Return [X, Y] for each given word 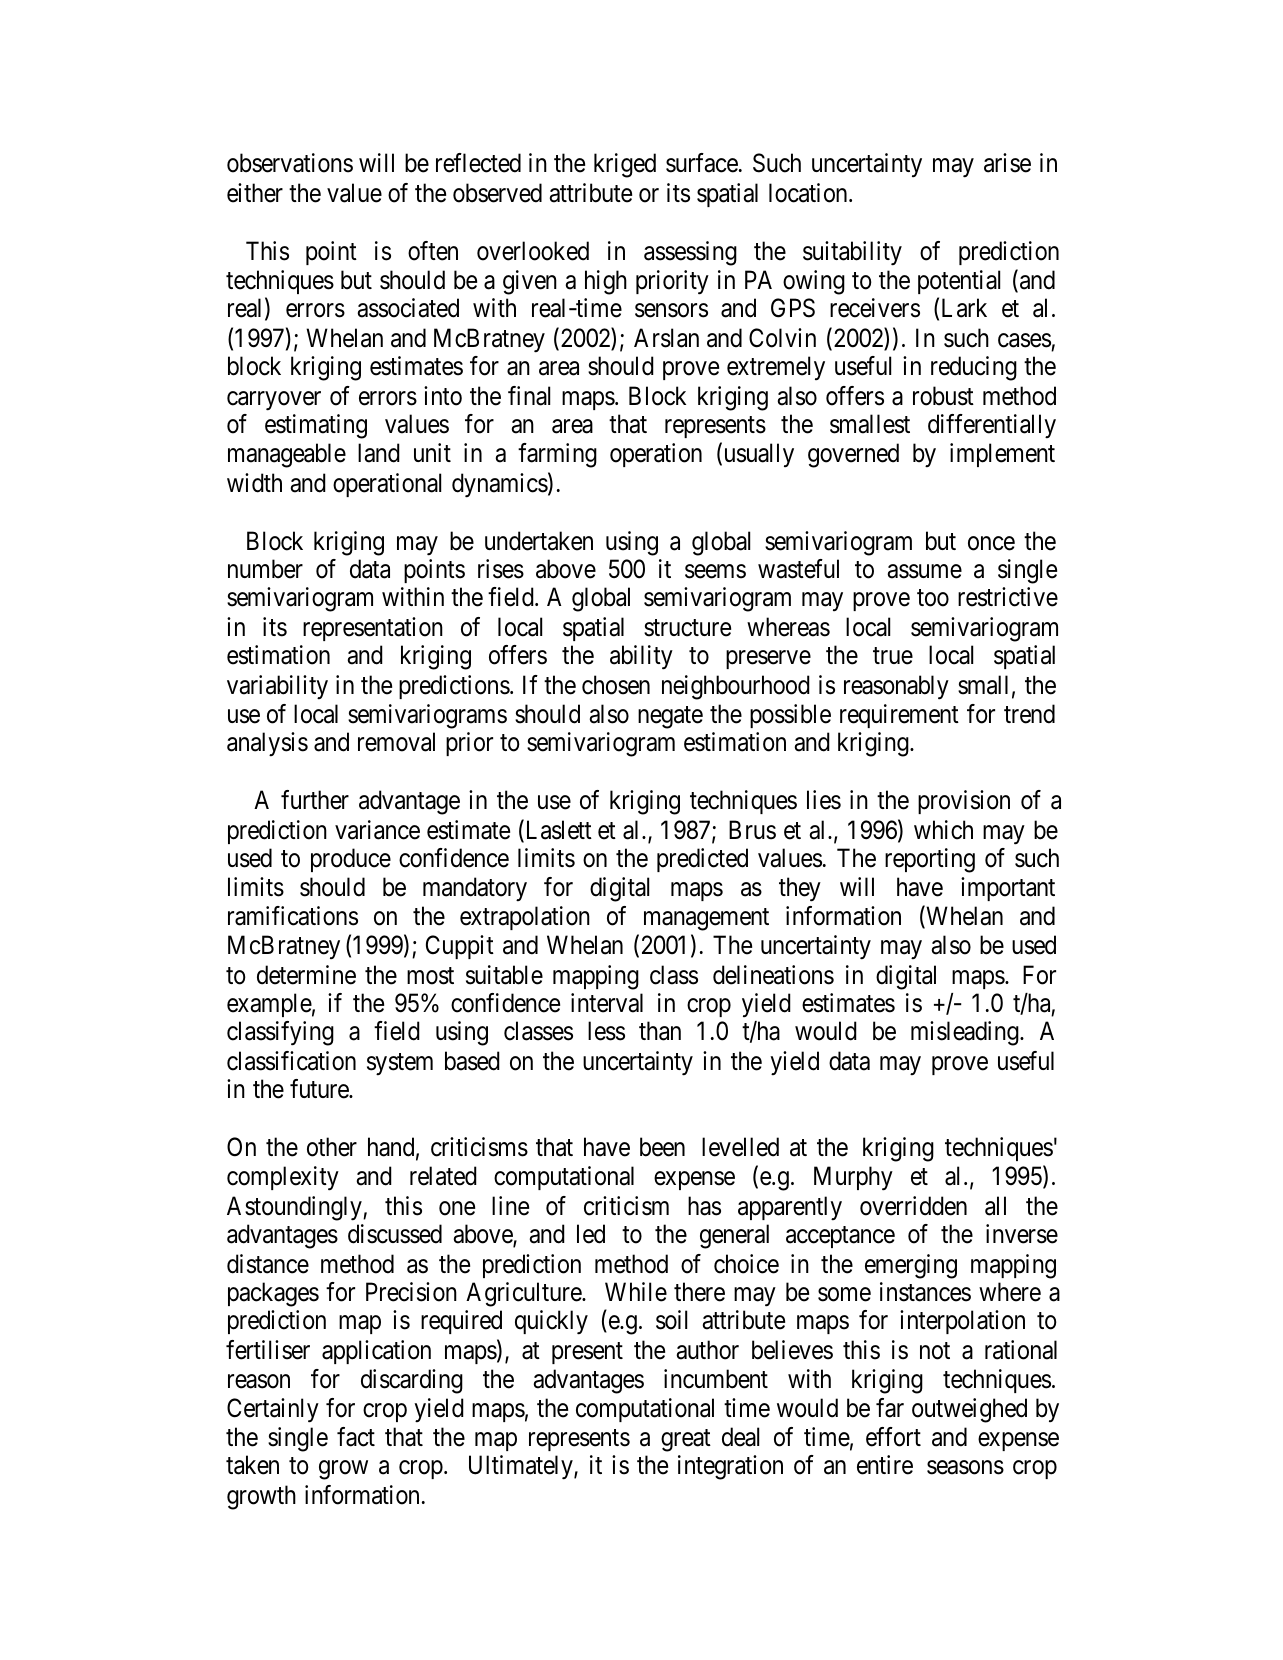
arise [1007, 163]
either [255, 193]
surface [702, 163]
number [265, 569]
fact [356, 1437]
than [660, 1031]
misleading [966, 1033]
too [933, 598]
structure [687, 628]
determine [306, 975]
